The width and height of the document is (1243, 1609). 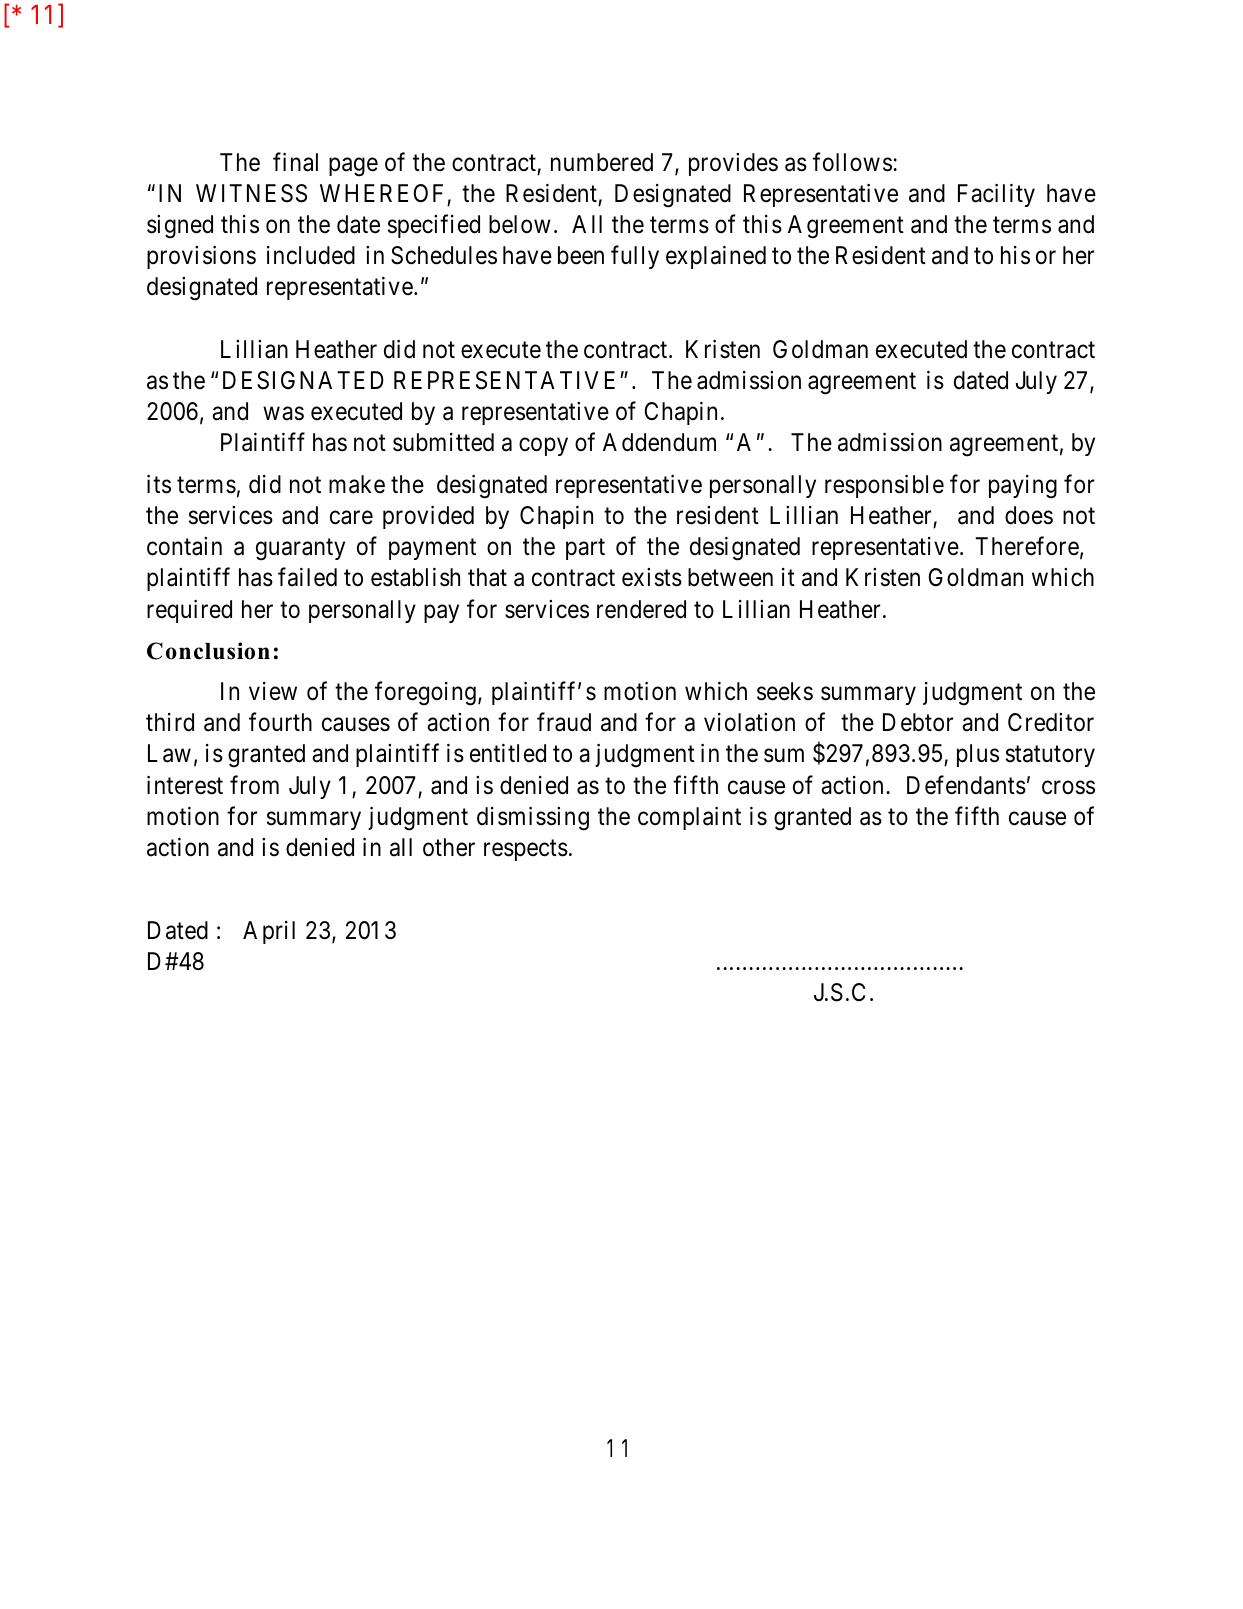 I want to click on numbered, so click(x=602, y=162).
